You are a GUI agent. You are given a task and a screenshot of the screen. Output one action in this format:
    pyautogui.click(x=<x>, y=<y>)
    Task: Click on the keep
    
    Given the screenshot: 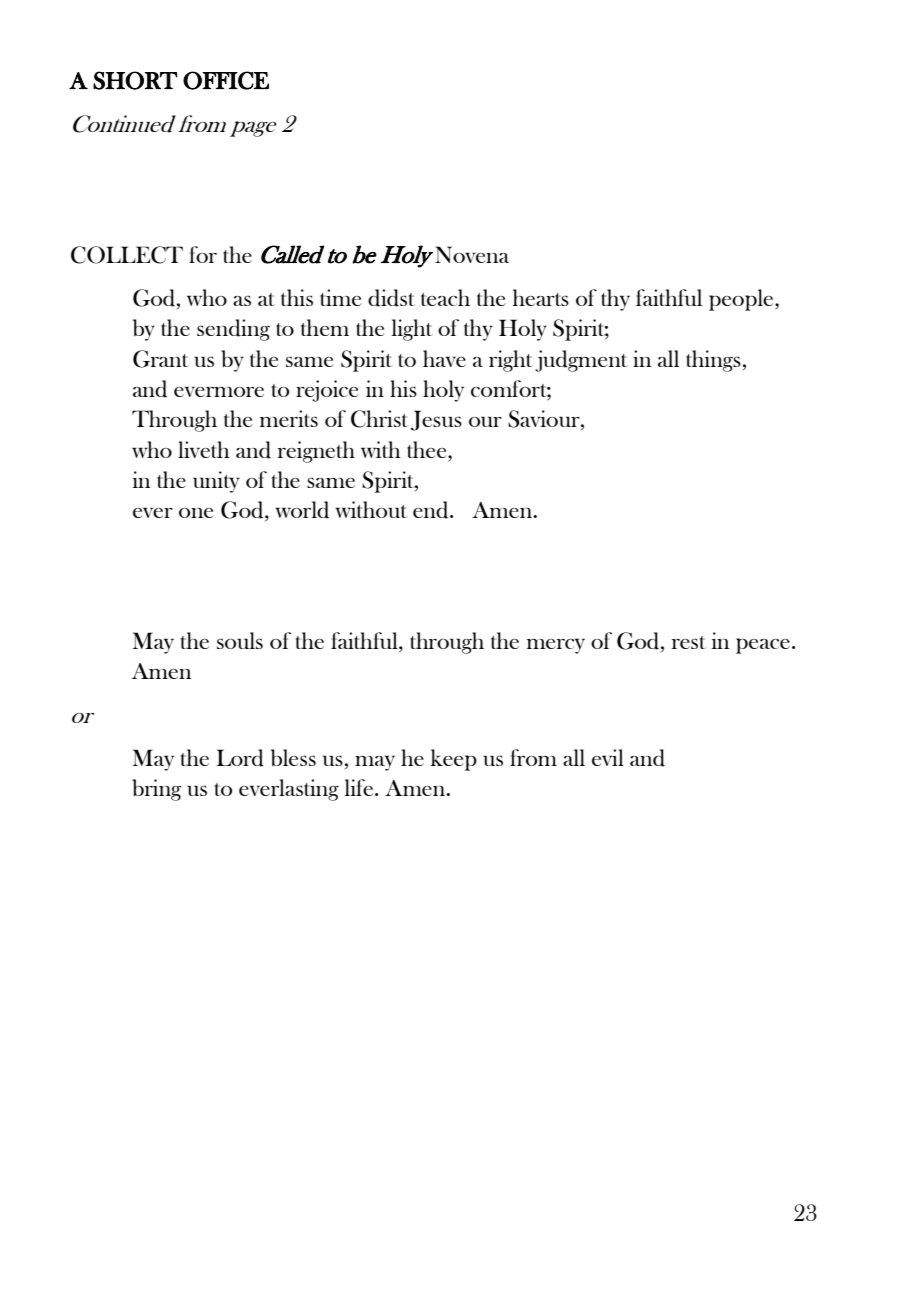 What is the action you would take?
    pyautogui.click(x=454, y=760)
